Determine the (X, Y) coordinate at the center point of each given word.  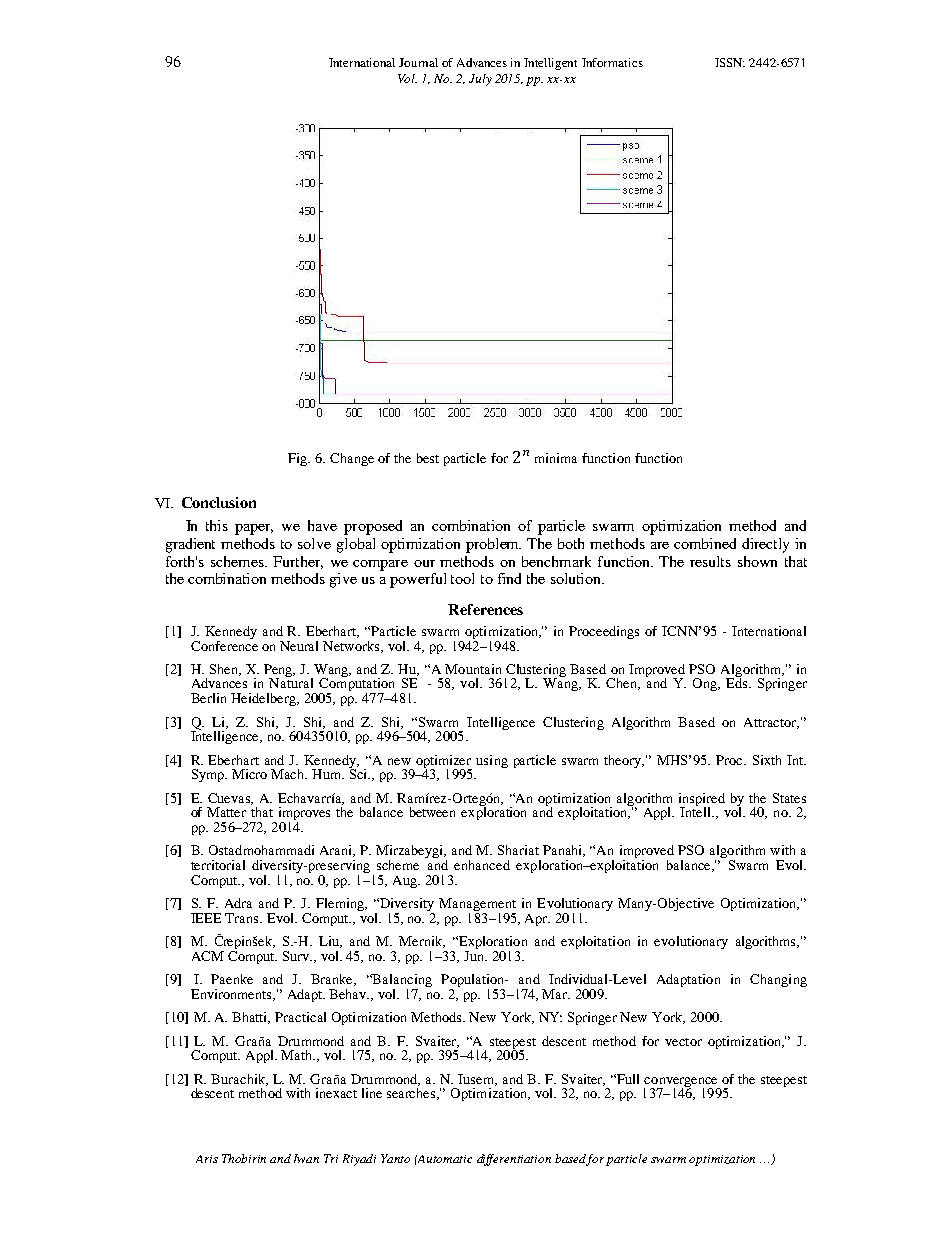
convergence (682, 1083)
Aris (207, 1159)
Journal (418, 62)
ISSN (730, 62)
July (480, 80)
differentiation (514, 1160)
